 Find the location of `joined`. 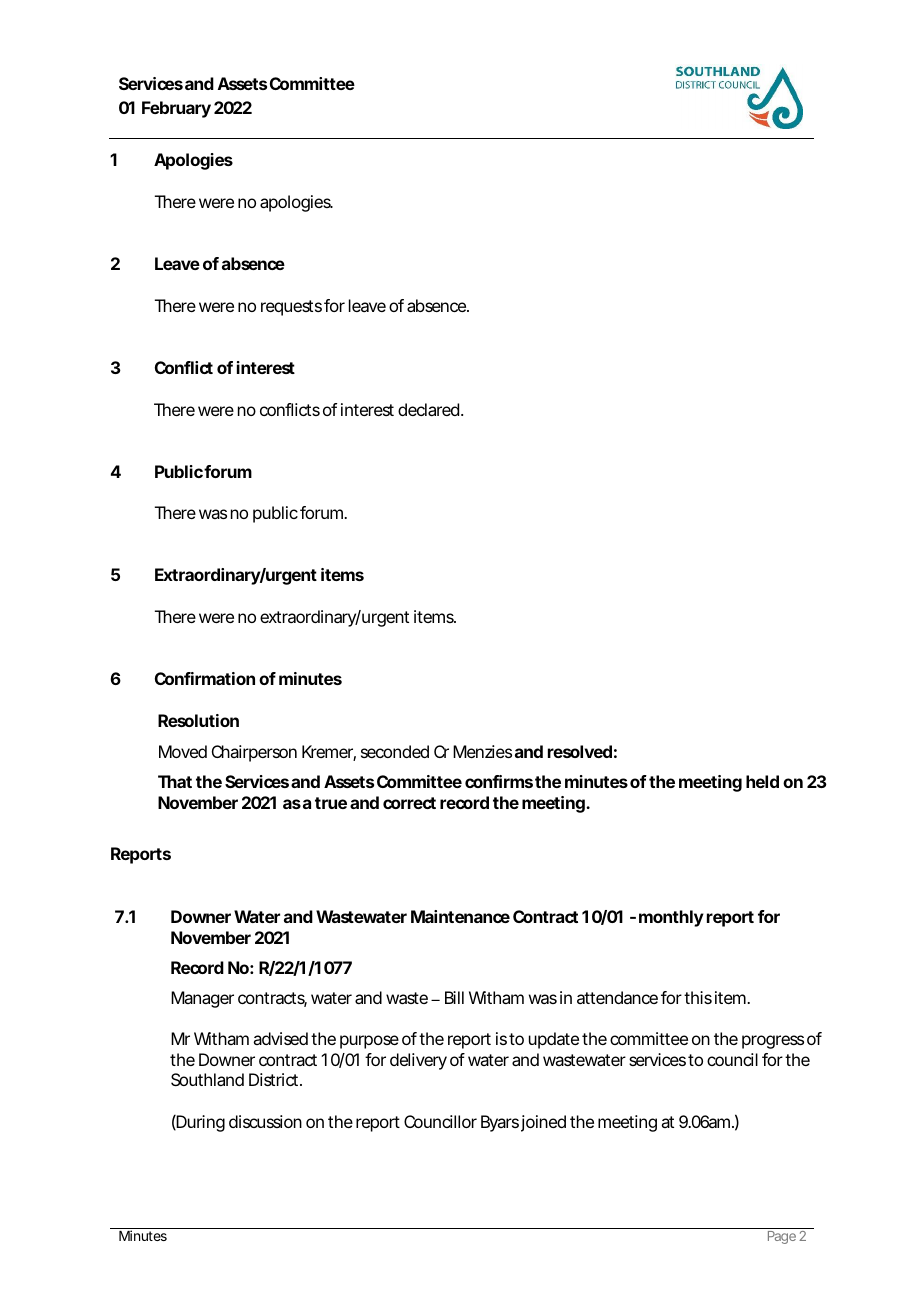

joined is located at coordinates (543, 1123).
